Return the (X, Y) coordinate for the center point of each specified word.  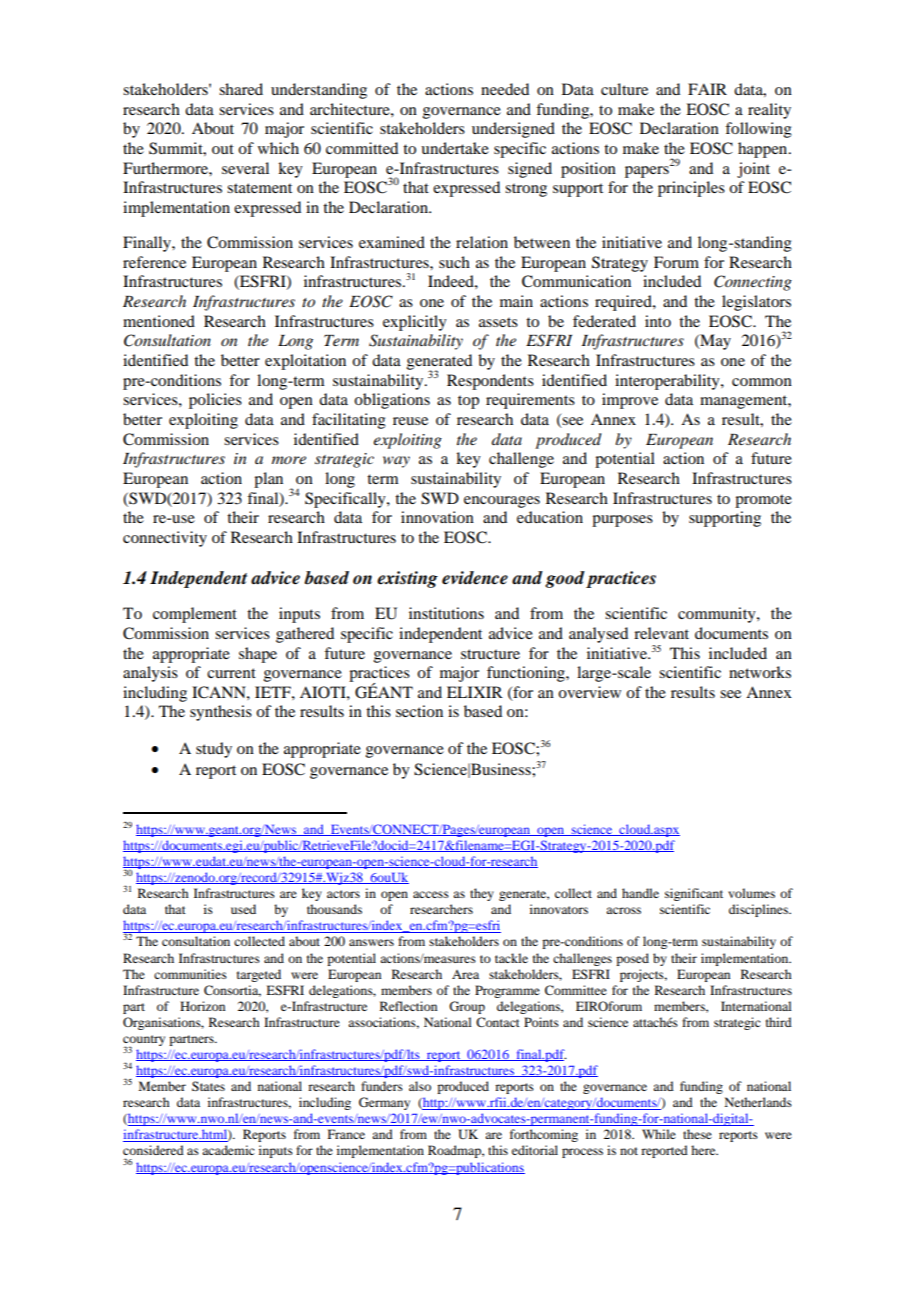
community (718, 615)
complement (195, 615)
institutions (446, 613)
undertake (455, 148)
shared (241, 89)
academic (228, 1150)
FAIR (707, 89)
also (420, 1086)
